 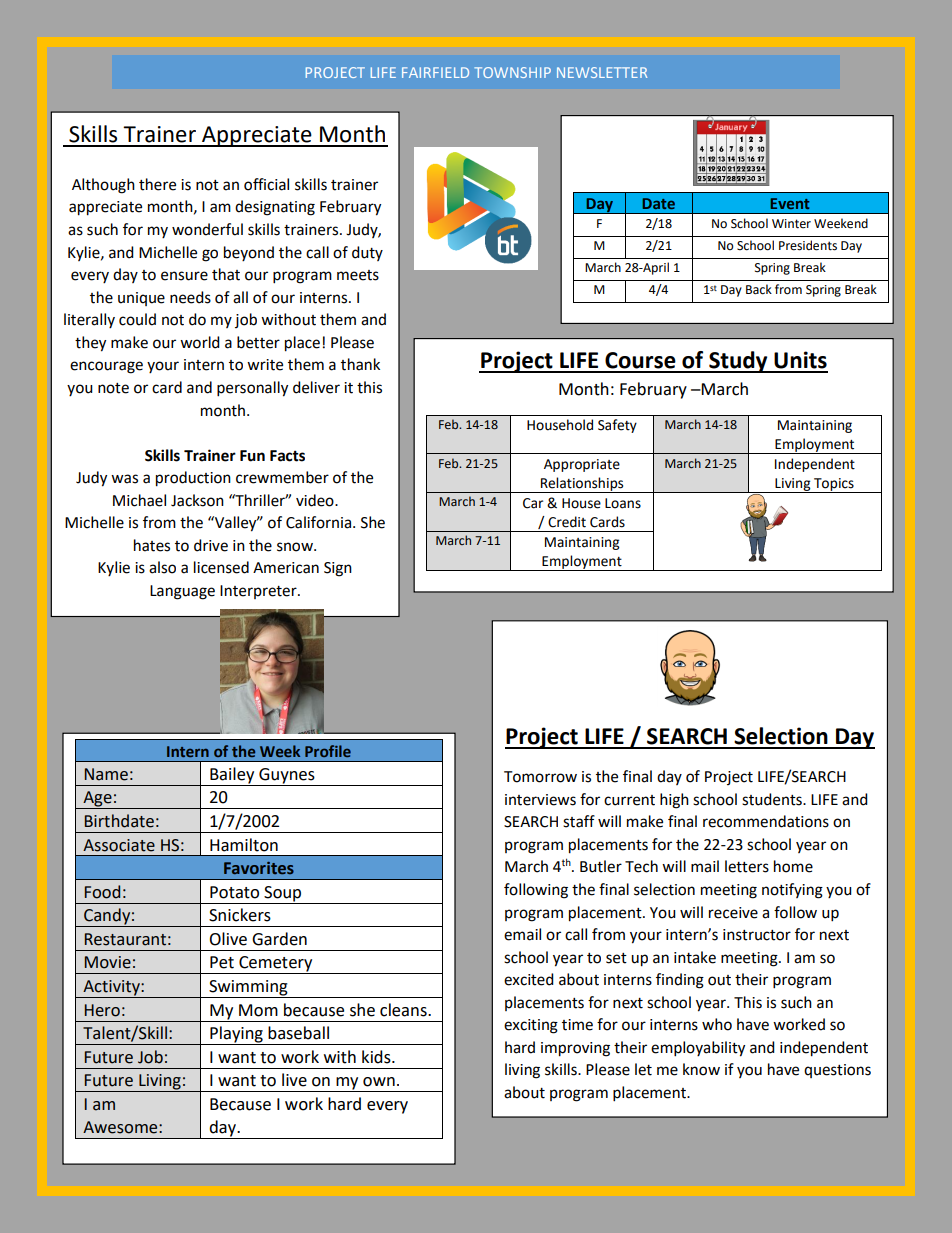 I want to click on Topics, so click(x=834, y=485).
